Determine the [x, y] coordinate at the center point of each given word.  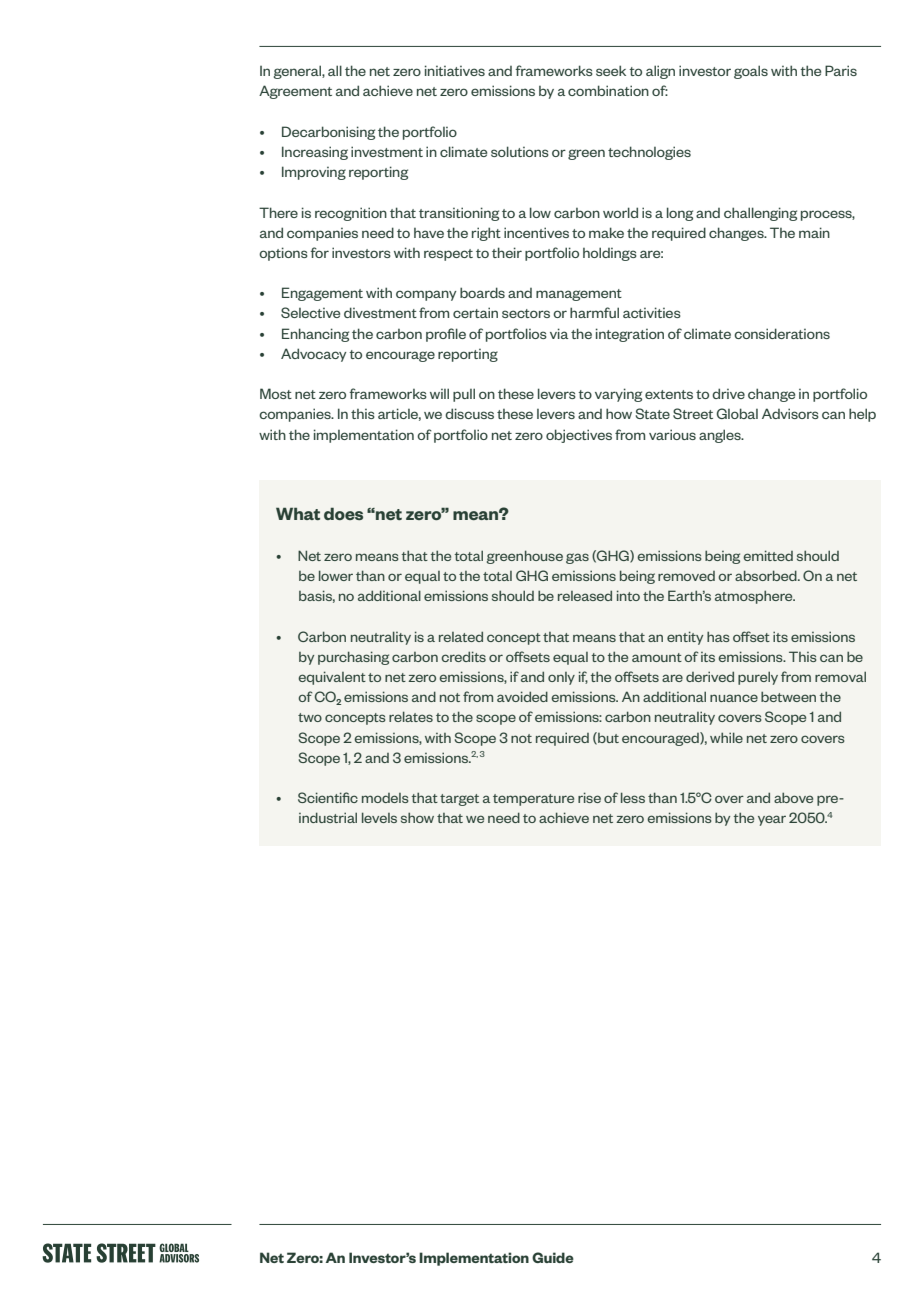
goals [751, 72]
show [417, 817]
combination [608, 90]
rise [589, 797]
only [561, 678]
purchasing [353, 658]
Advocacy [313, 355]
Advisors [790, 413]
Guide [553, 1257]
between [788, 696]
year [772, 820]
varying [618, 395]
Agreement [295, 92]
